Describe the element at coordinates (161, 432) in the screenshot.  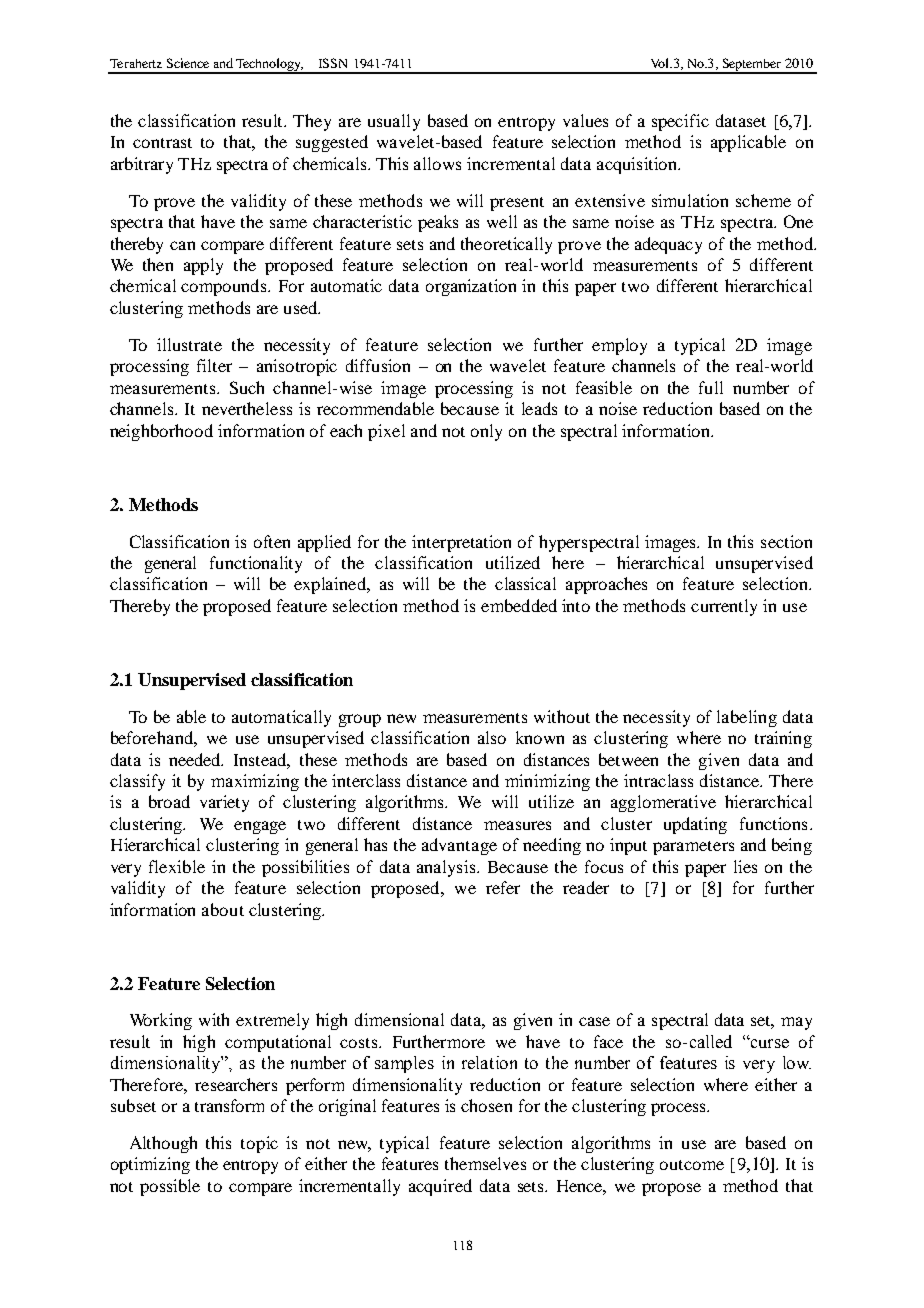
I see `neighborhood` at that location.
